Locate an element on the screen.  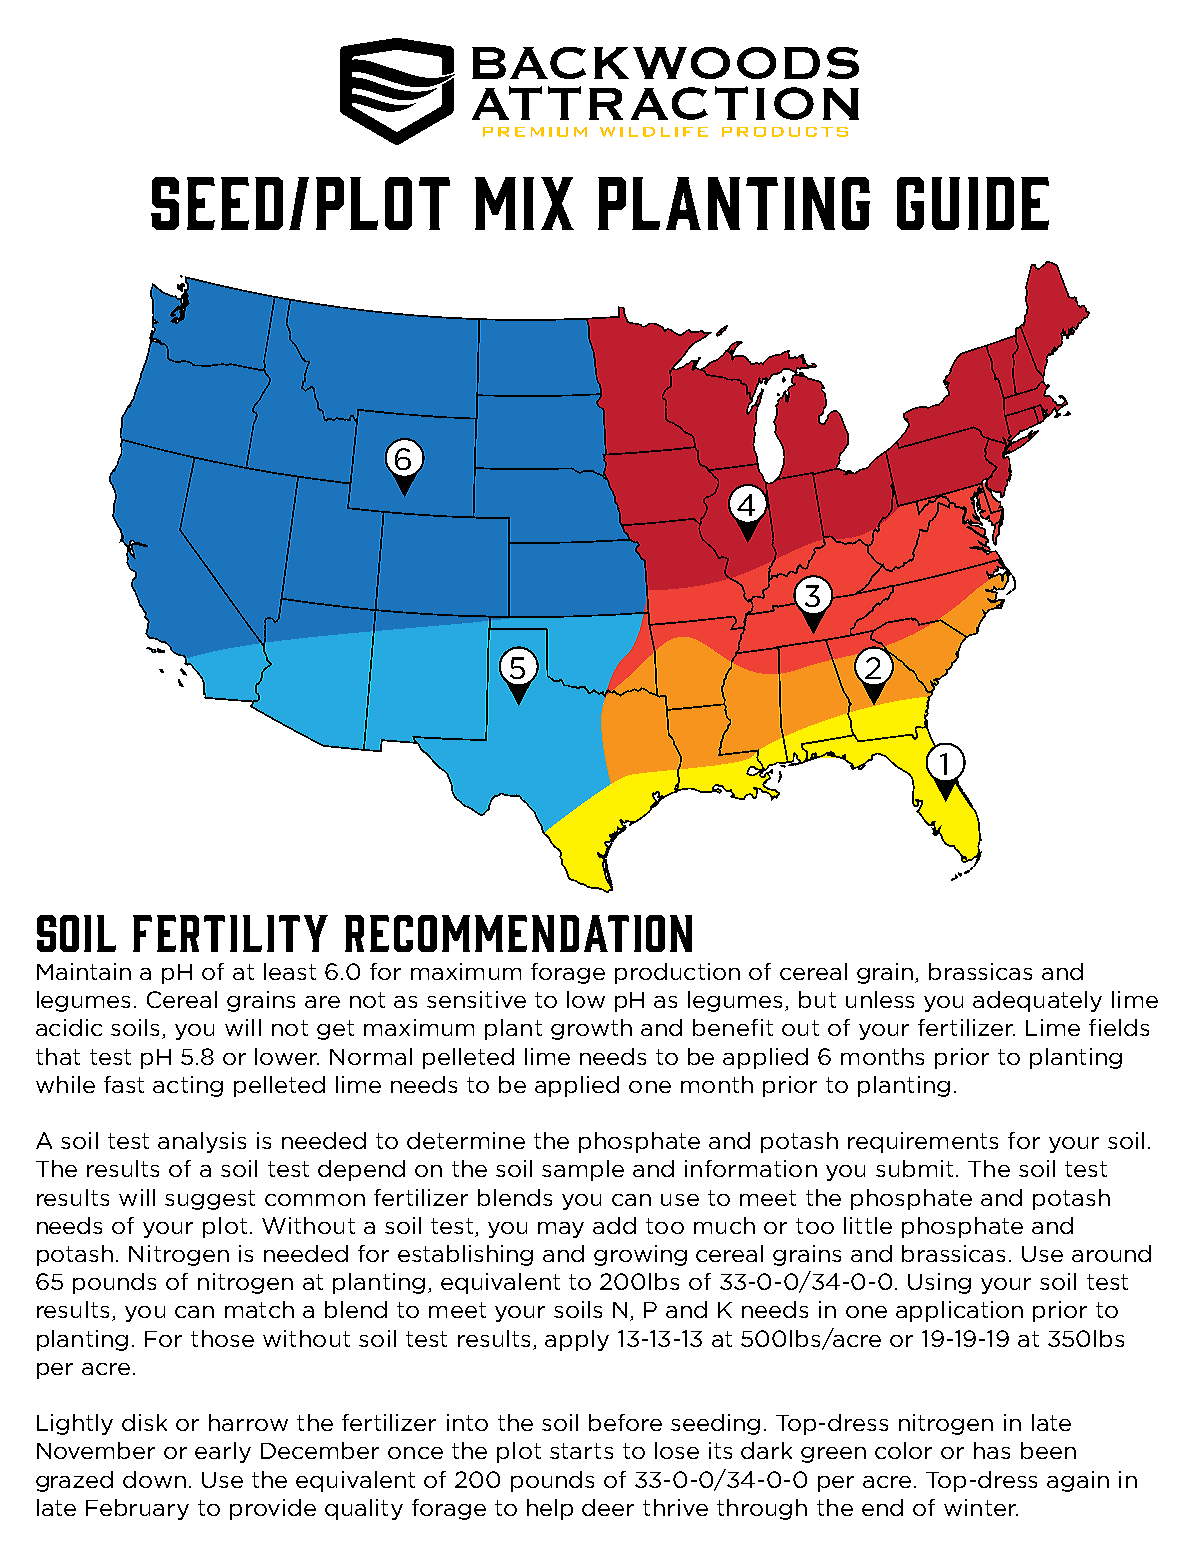
unless is located at coordinates (880, 999).
